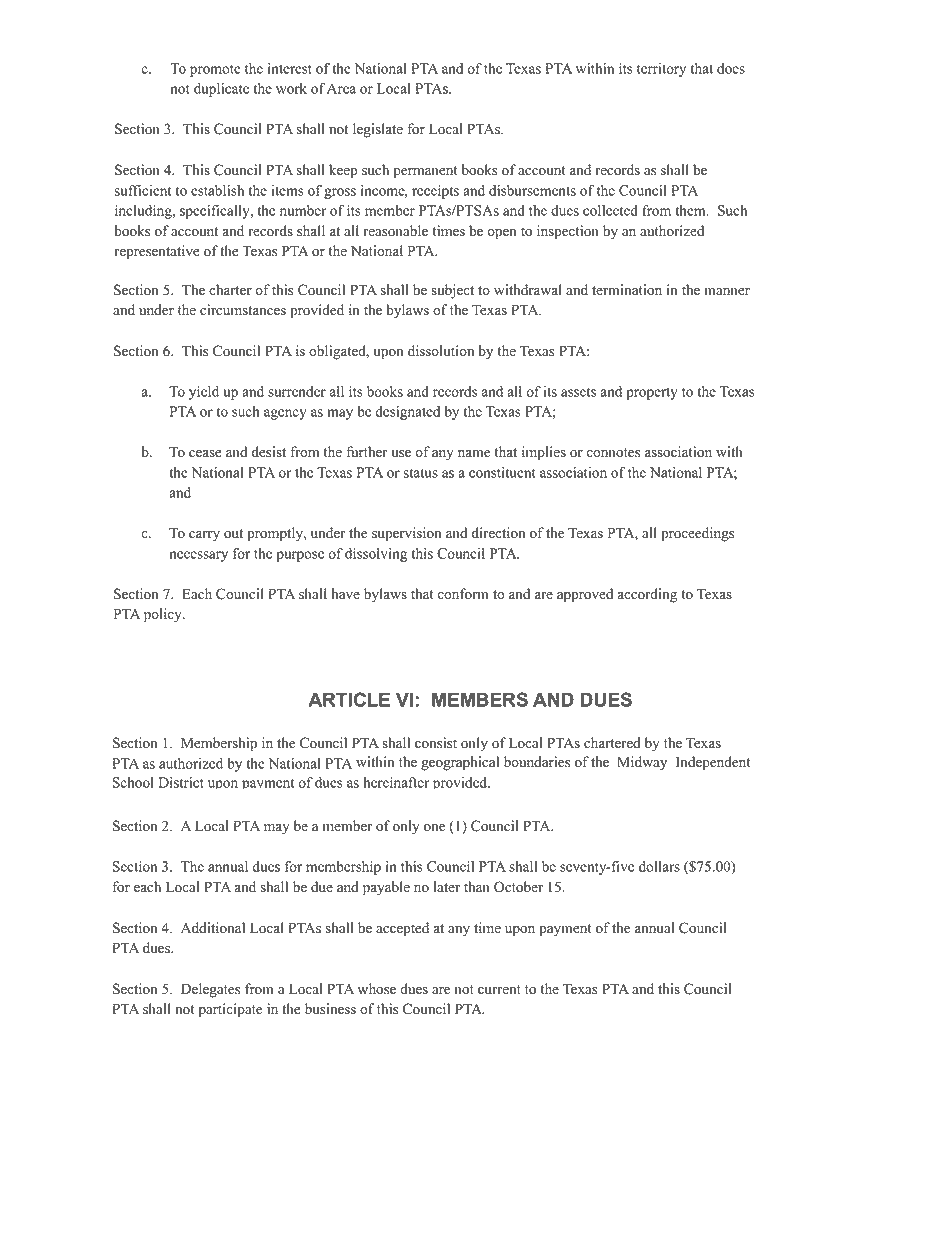  I want to click on policy, so click(164, 615).
